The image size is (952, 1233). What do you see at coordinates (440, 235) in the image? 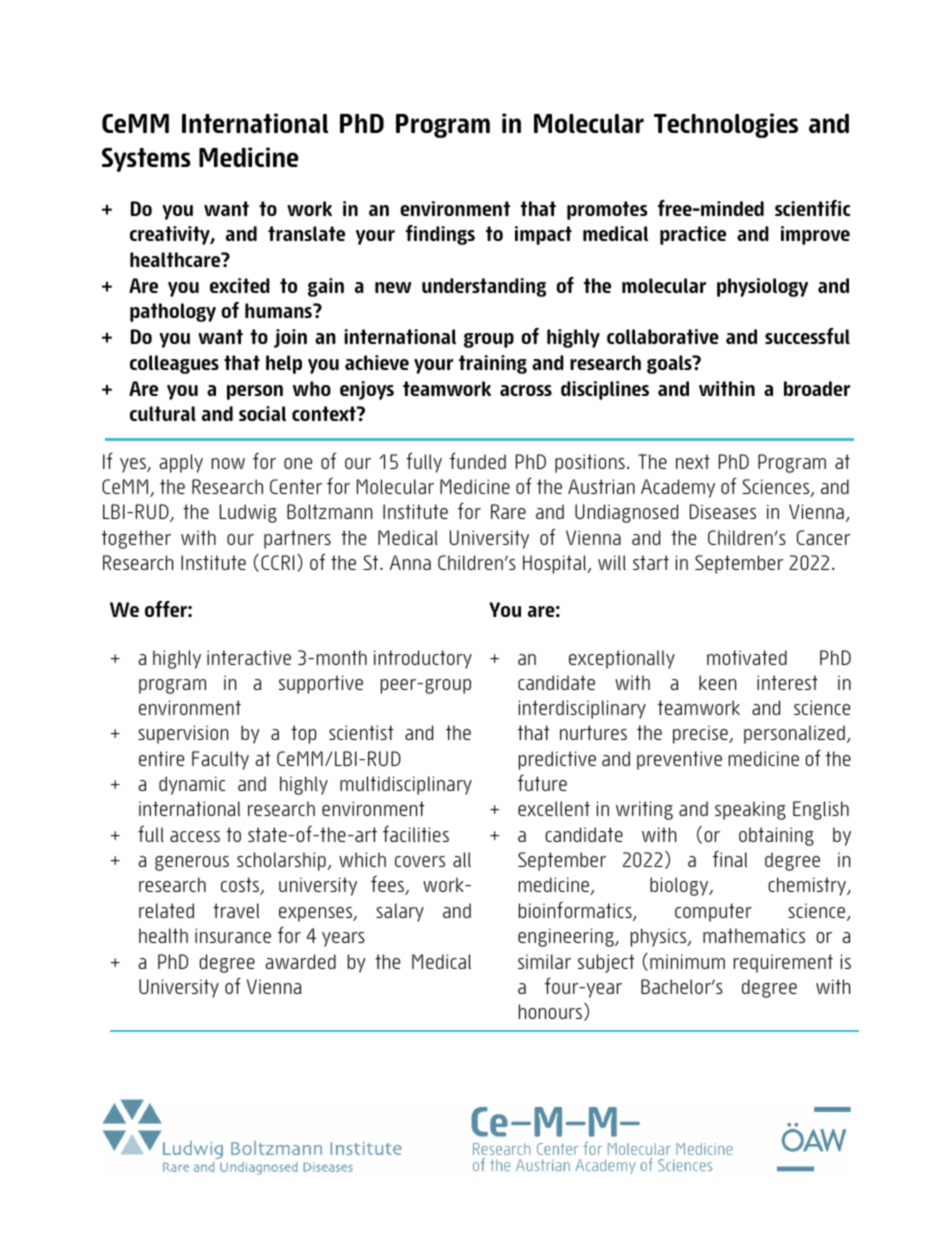
I see `findings` at bounding box center [440, 235].
